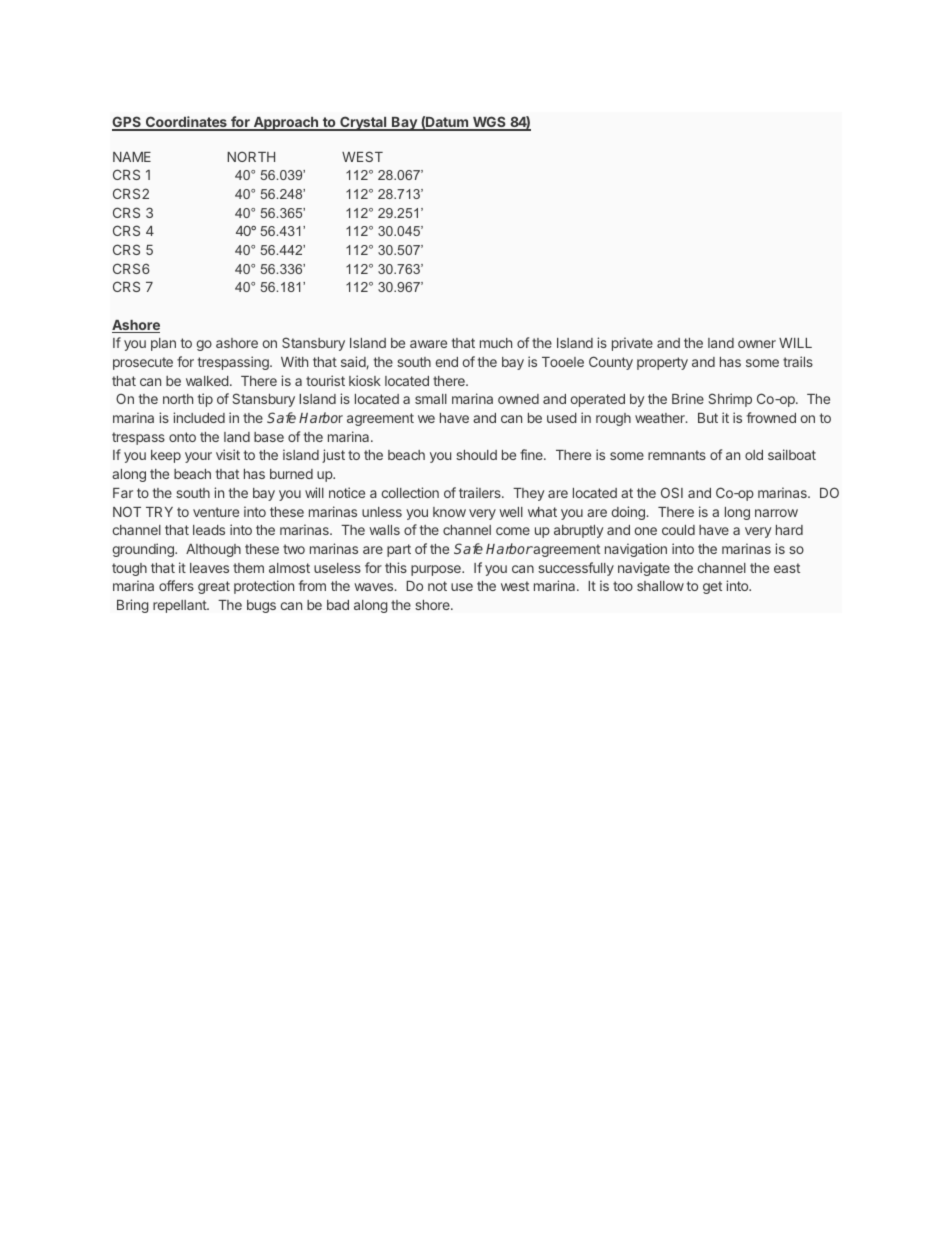  I want to click on plan, so click(163, 344).
